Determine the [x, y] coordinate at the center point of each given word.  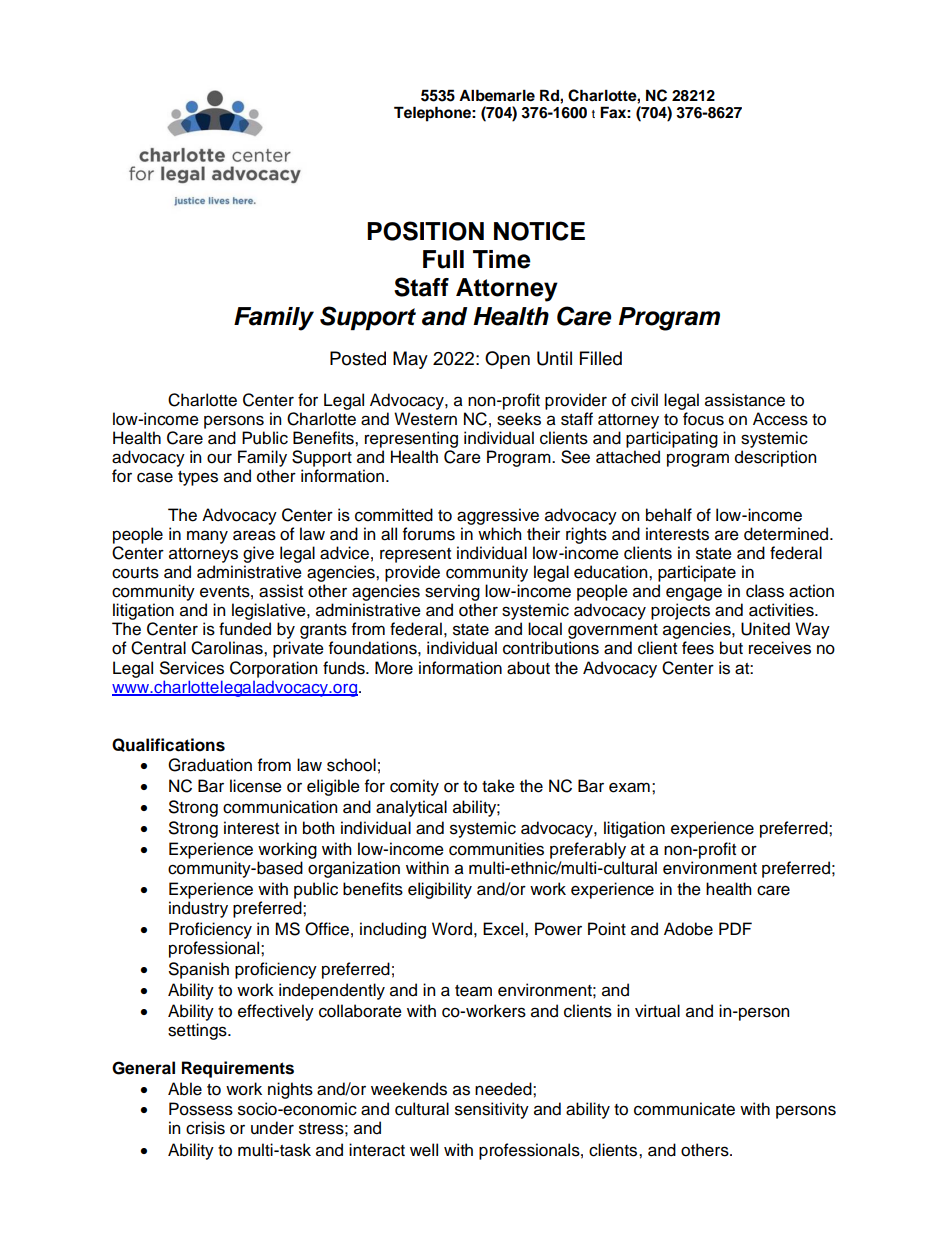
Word [452, 929]
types [198, 478]
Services [192, 668]
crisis [205, 1128]
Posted [358, 358]
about [528, 668]
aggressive [498, 516]
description [775, 458]
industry [198, 909]
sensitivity [492, 1110]
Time [502, 259]
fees [698, 648]
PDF [735, 928]
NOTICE [539, 231]
